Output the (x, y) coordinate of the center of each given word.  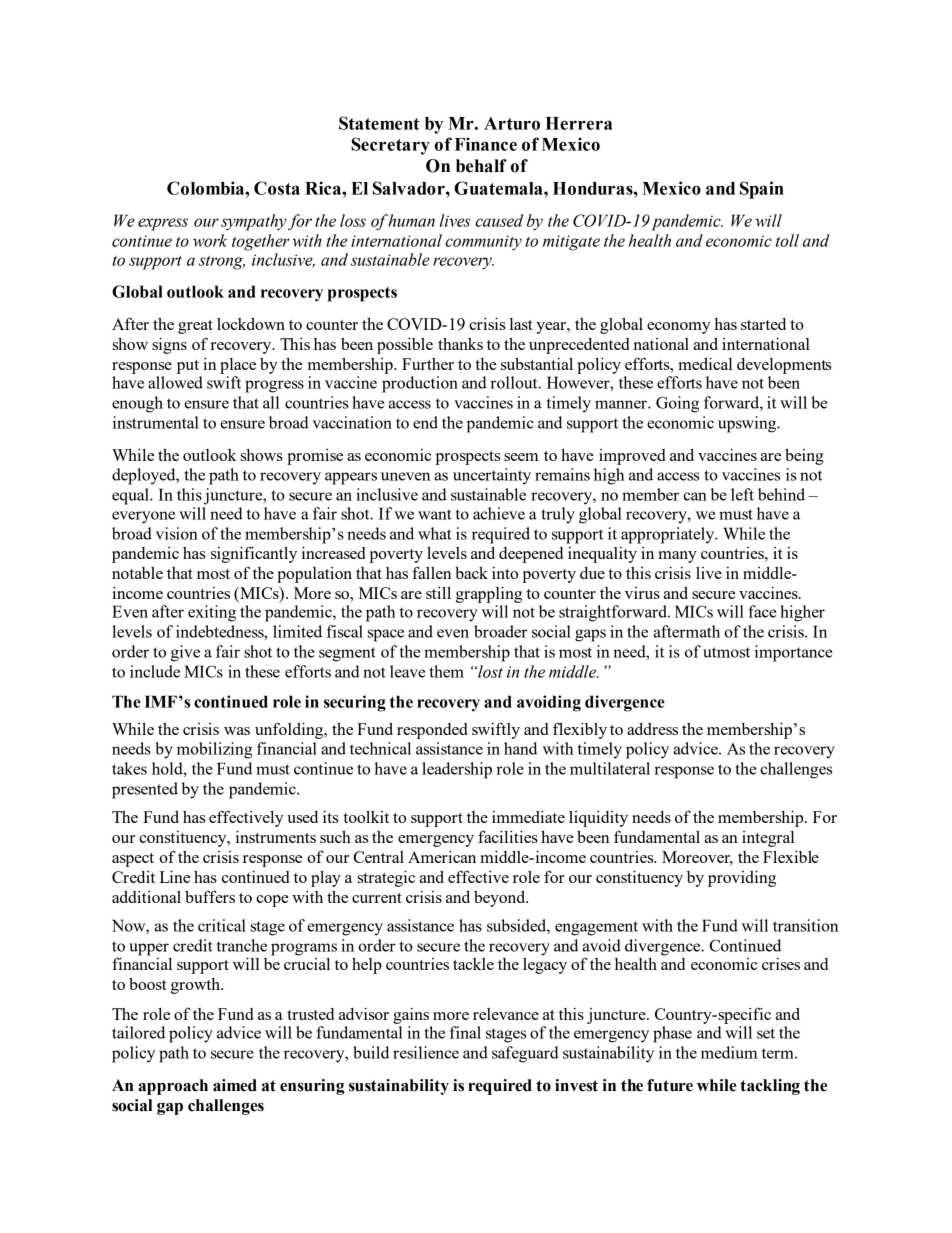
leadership (457, 770)
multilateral (610, 768)
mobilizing (214, 750)
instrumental (156, 422)
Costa (277, 188)
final (465, 1032)
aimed (235, 1085)
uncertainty (492, 476)
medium (729, 1052)
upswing (748, 424)
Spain (762, 190)
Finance (486, 144)
